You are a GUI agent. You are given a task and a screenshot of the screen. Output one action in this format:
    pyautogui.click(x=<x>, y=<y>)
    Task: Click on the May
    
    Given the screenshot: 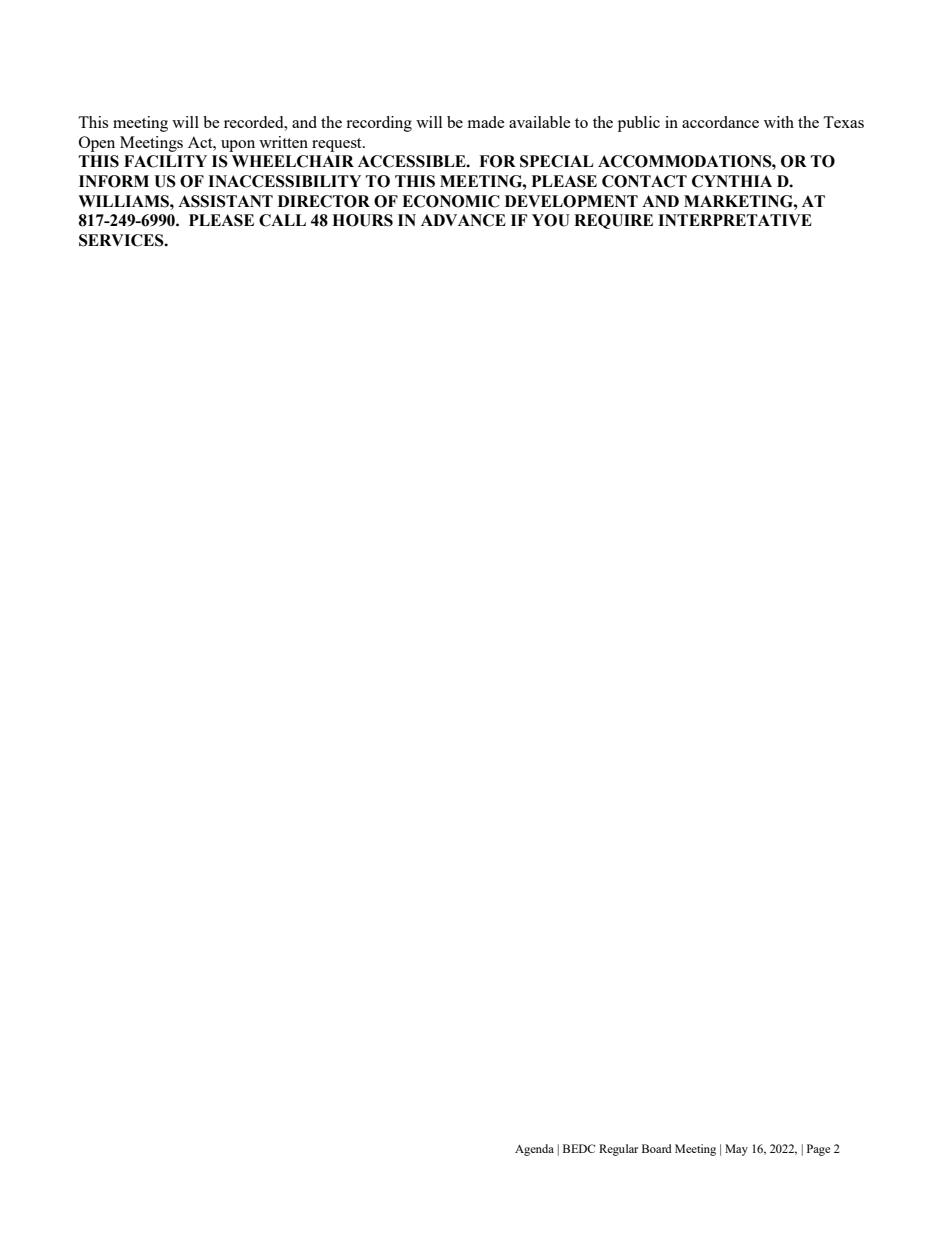 What is the action you would take?
    pyautogui.click(x=736, y=1150)
